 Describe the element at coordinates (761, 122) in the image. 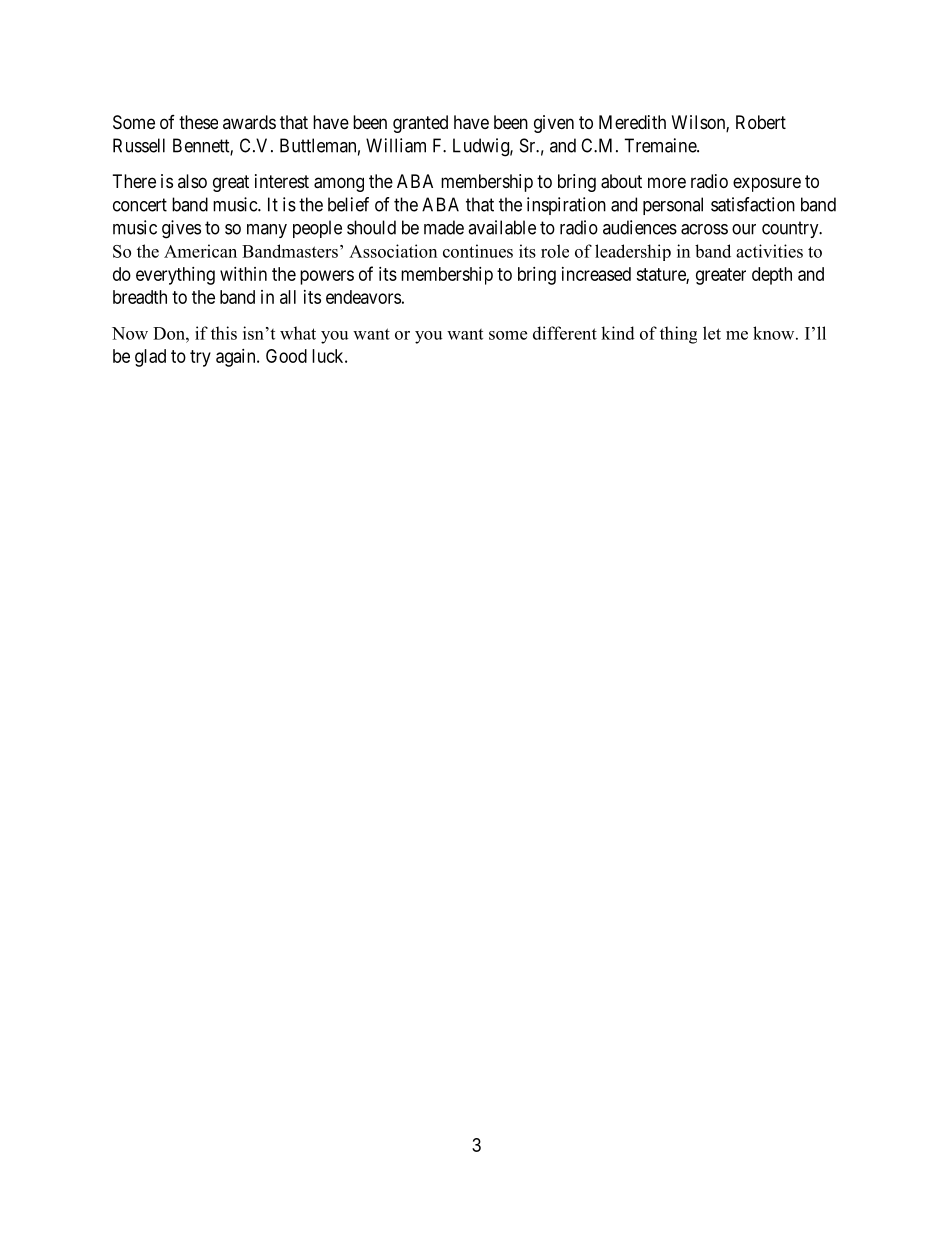

I see `Robert` at that location.
